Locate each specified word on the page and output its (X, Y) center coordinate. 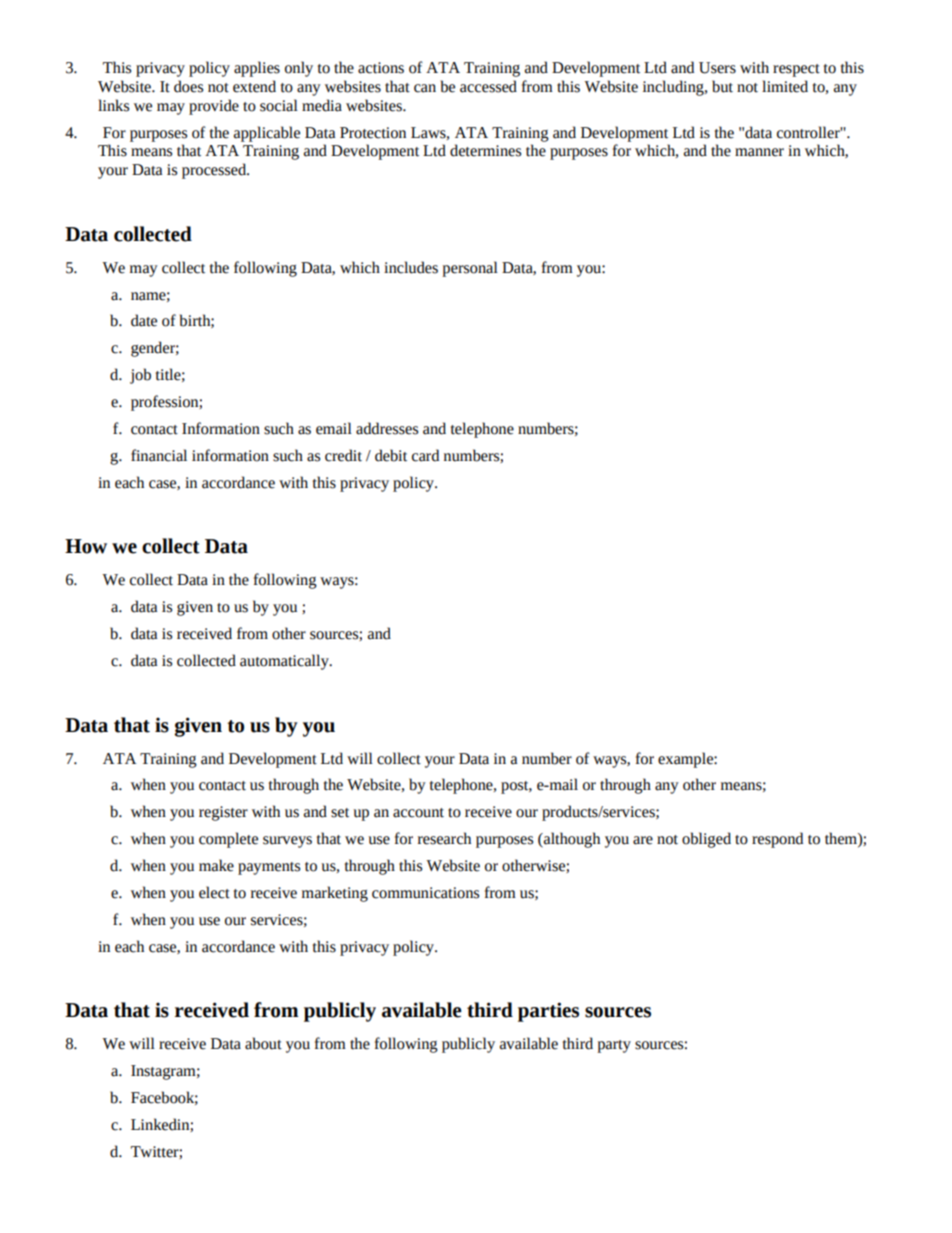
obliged (706, 840)
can (425, 88)
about (263, 1043)
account (418, 813)
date (144, 320)
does (188, 86)
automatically (285, 662)
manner (759, 152)
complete (228, 840)
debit (391, 455)
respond (777, 840)
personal (470, 269)
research (444, 838)
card (425, 455)
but (722, 86)
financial (159, 455)
